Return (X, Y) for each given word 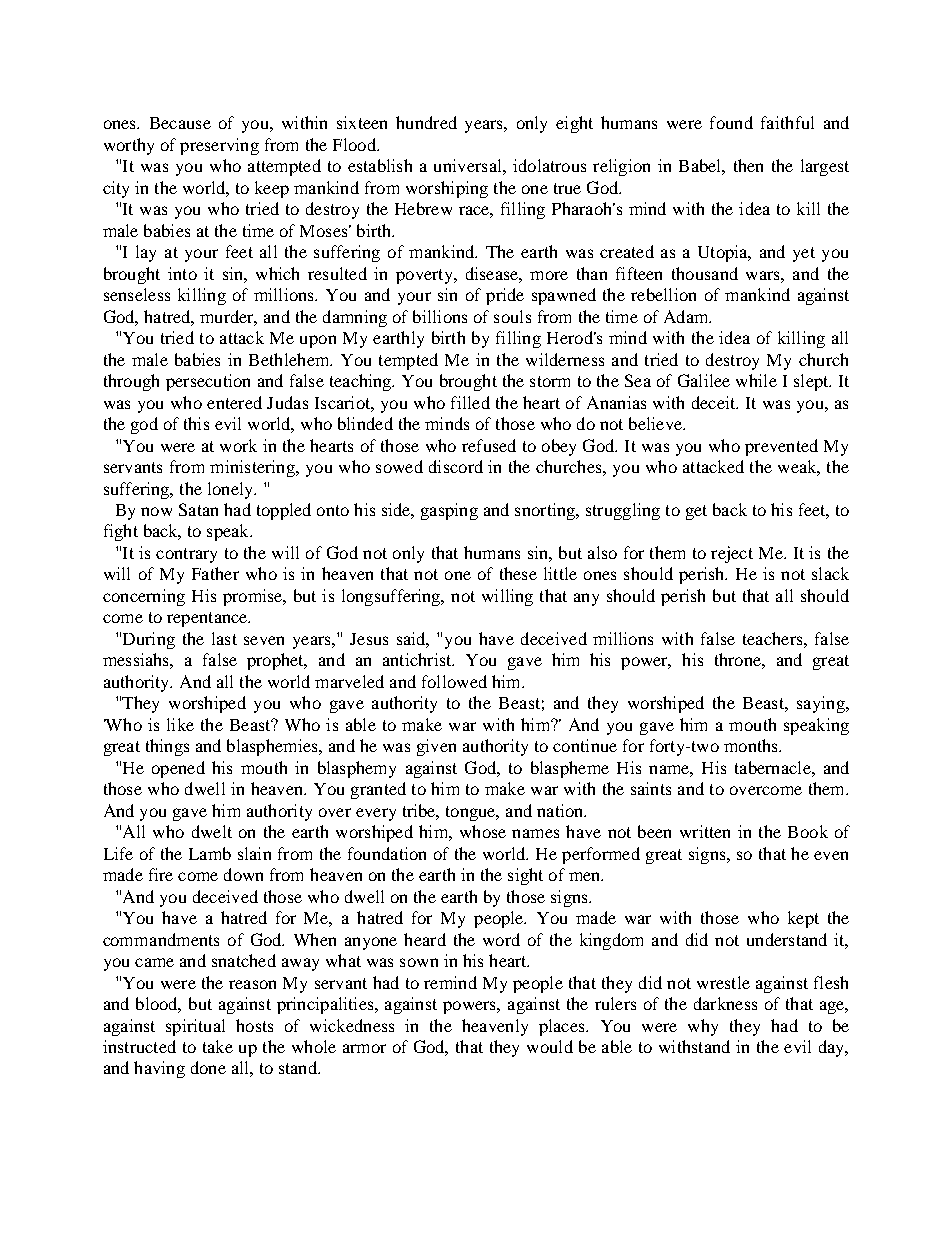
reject (732, 554)
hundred (426, 122)
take (218, 1046)
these (518, 573)
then (748, 165)
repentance (208, 619)
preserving (219, 146)
